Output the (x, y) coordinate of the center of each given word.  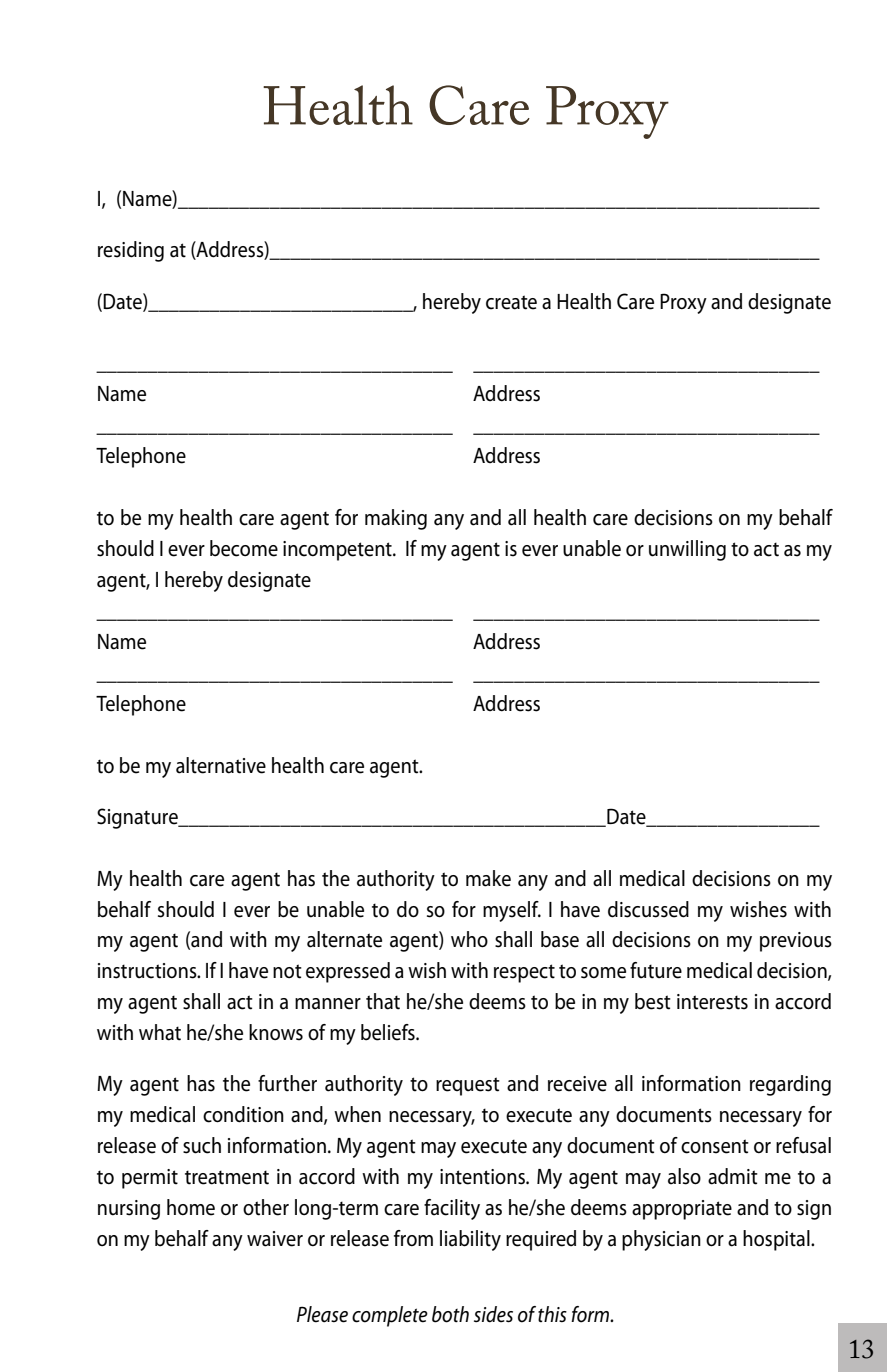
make (488, 878)
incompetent (338, 551)
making (396, 519)
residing (131, 251)
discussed (648, 909)
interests (712, 1002)
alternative (221, 765)
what (160, 1032)
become (244, 548)
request (468, 1086)
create (511, 302)
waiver (275, 1239)
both (450, 1314)
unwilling (687, 550)
